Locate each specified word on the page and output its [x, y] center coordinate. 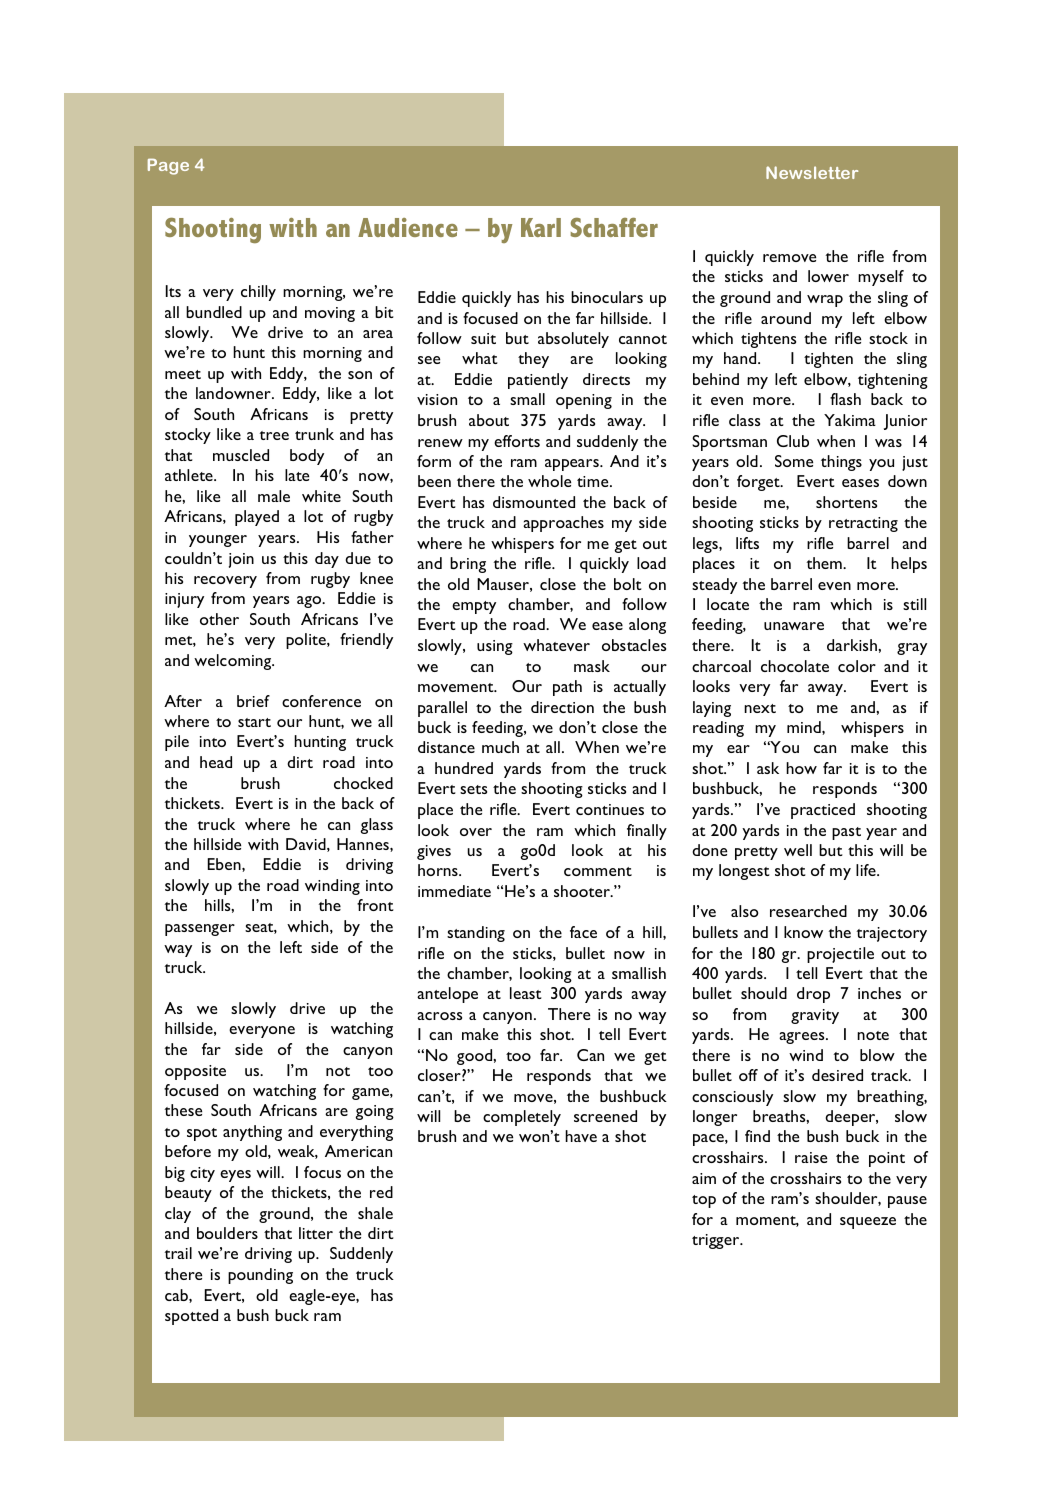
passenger [200, 930]
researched [808, 911]
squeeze [868, 1223]
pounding [260, 1276]
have [581, 1136]
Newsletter [812, 172]
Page [168, 166]
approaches [563, 524]
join [241, 560]
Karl [541, 227]
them [825, 563]
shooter [583, 891]
